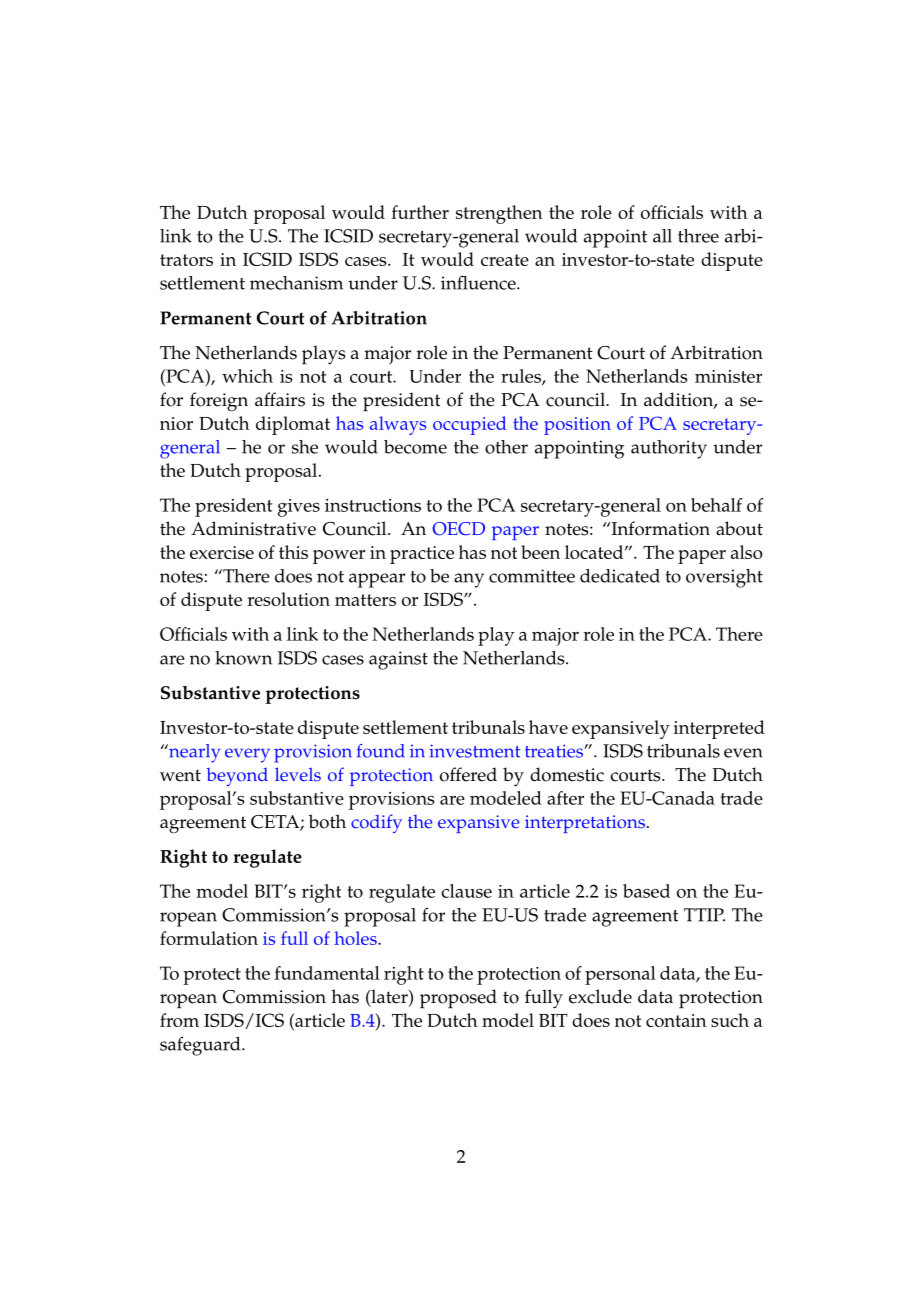 The height and width of the screenshot is (1308, 924). I want to click on authority, so click(669, 449).
